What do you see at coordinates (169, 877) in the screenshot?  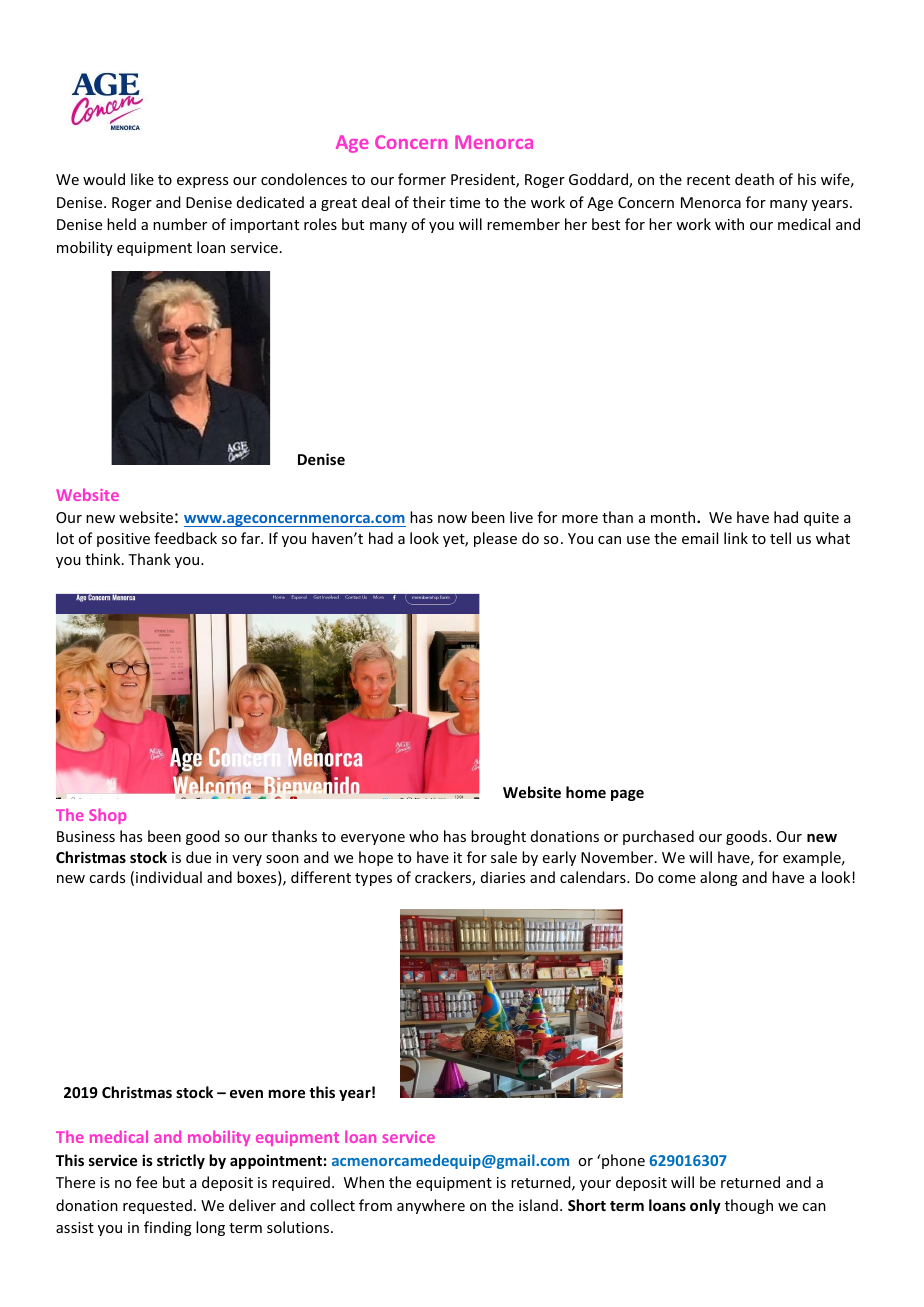 I see `individual` at bounding box center [169, 877].
